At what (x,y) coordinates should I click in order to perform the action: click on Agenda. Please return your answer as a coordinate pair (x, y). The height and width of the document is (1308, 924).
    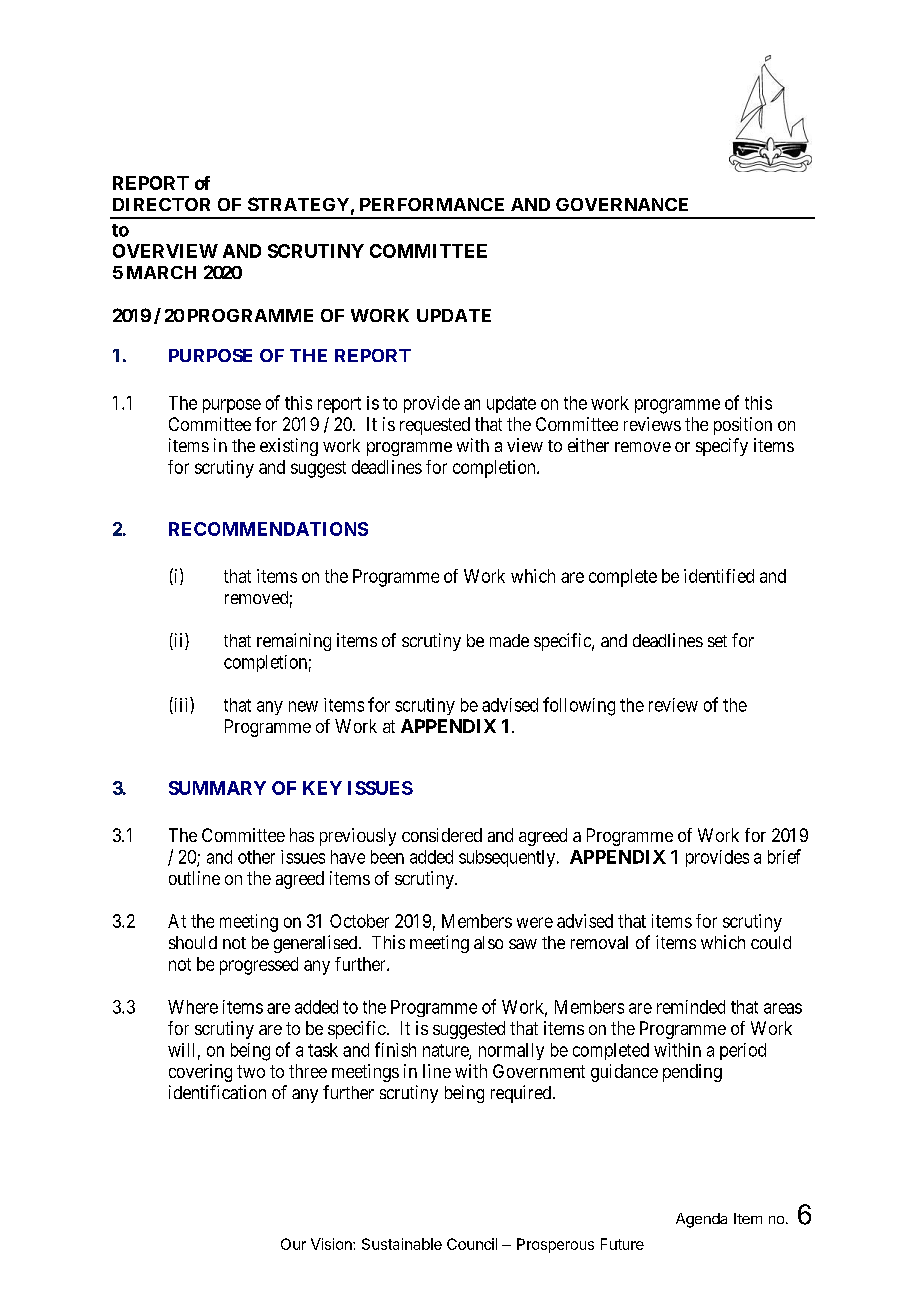
    Looking at the image, I should click on (701, 1220).
